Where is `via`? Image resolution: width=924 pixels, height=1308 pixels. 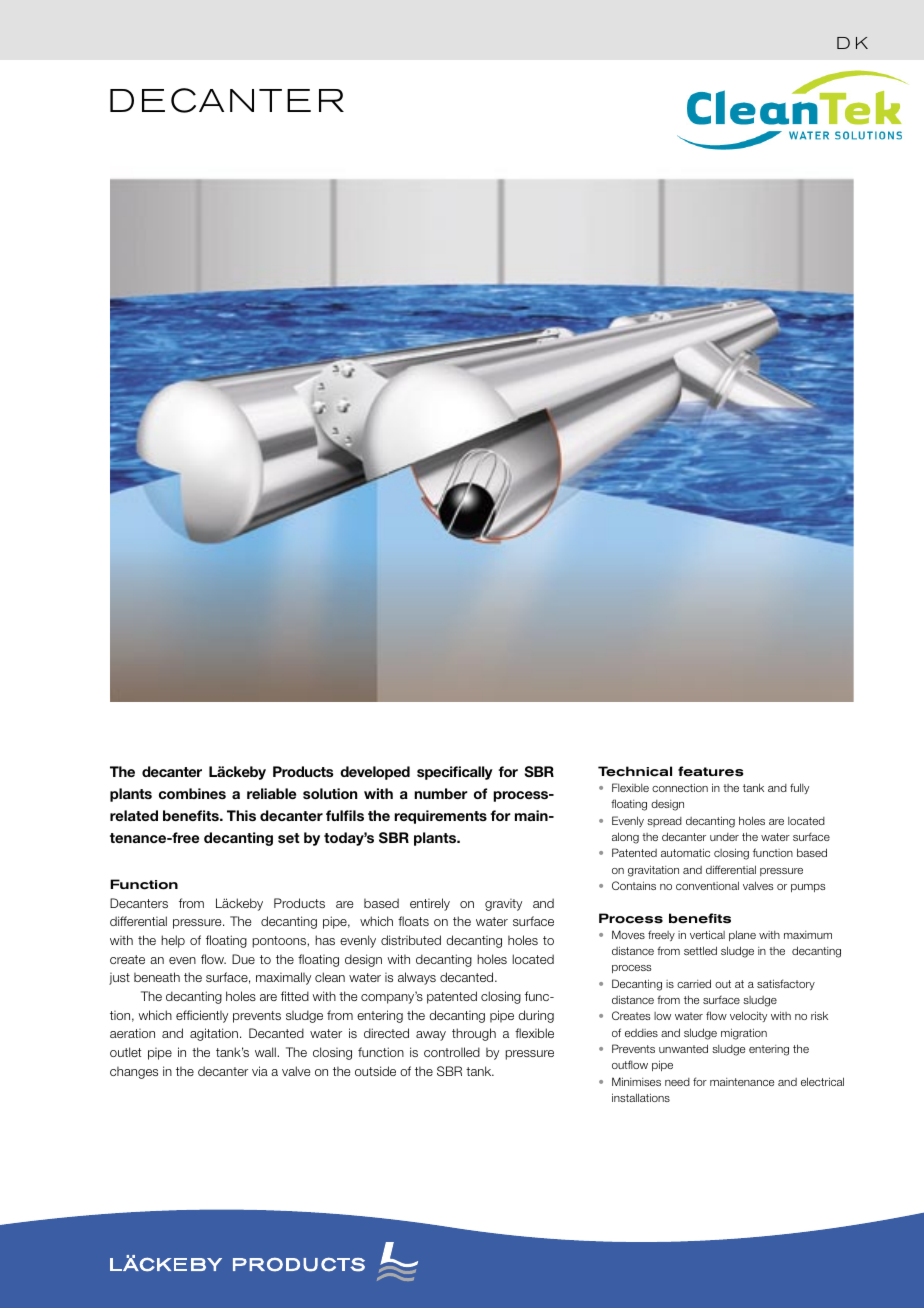
via is located at coordinates (260, 1071).
